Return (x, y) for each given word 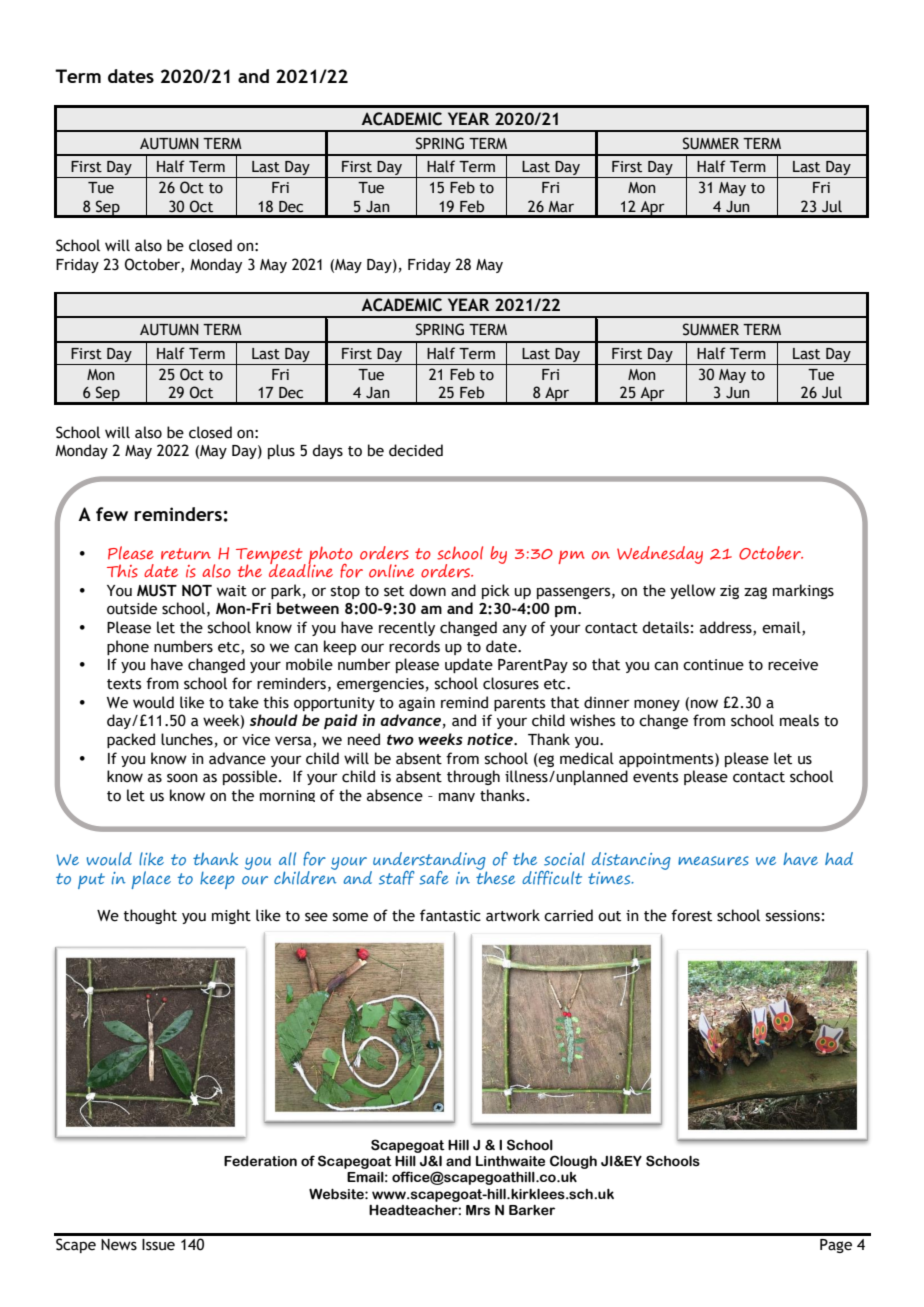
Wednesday (660, 555)
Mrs (478, 1210)
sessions (793, 916)
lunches (187, 739)
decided (416, 450)
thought (150, 916)
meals (799, 720)
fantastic (450, 915)
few (112, 514)
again (417, 704)
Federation (260, 1161)
